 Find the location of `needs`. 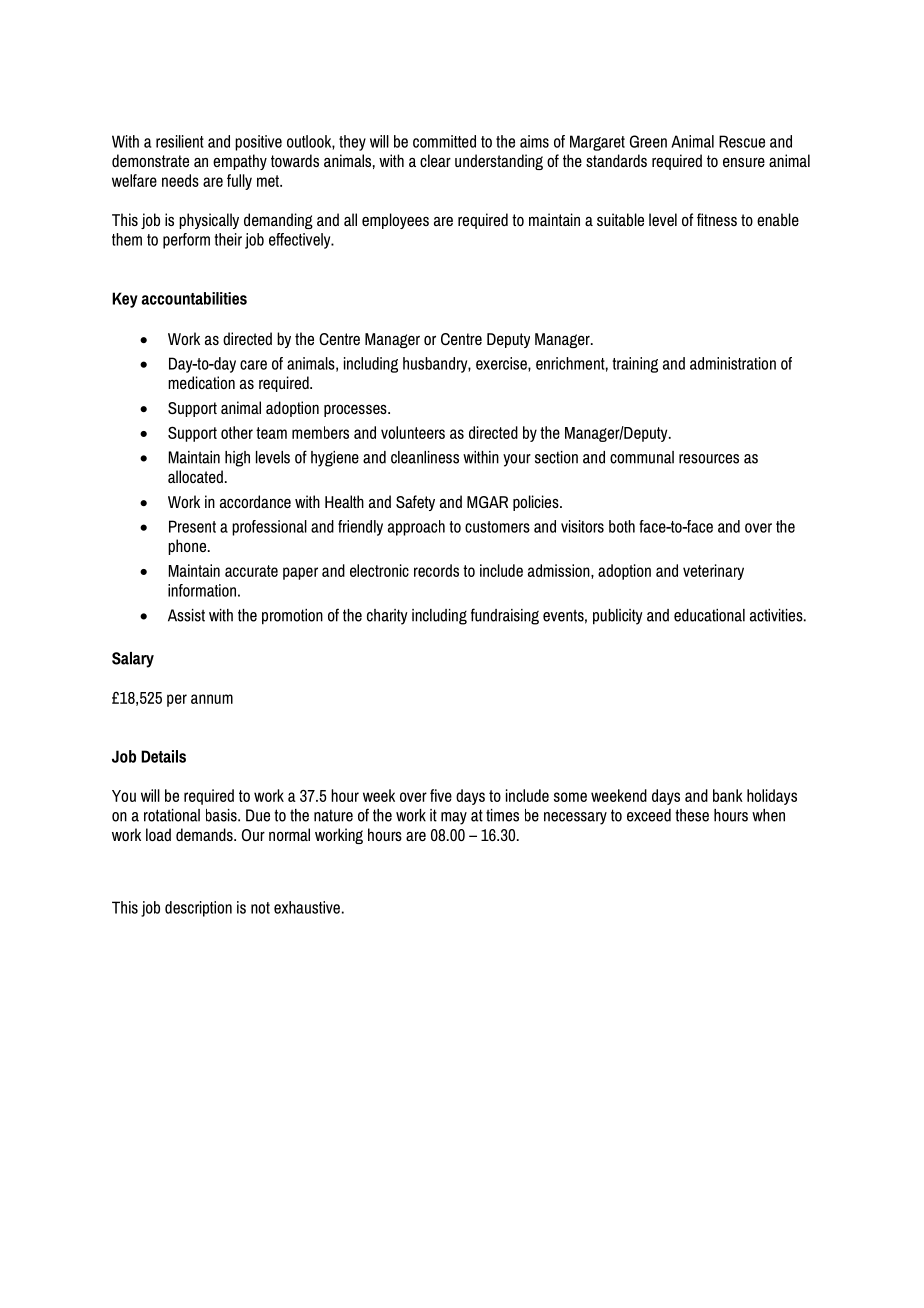

needs is located at coordinates (180, 180).
